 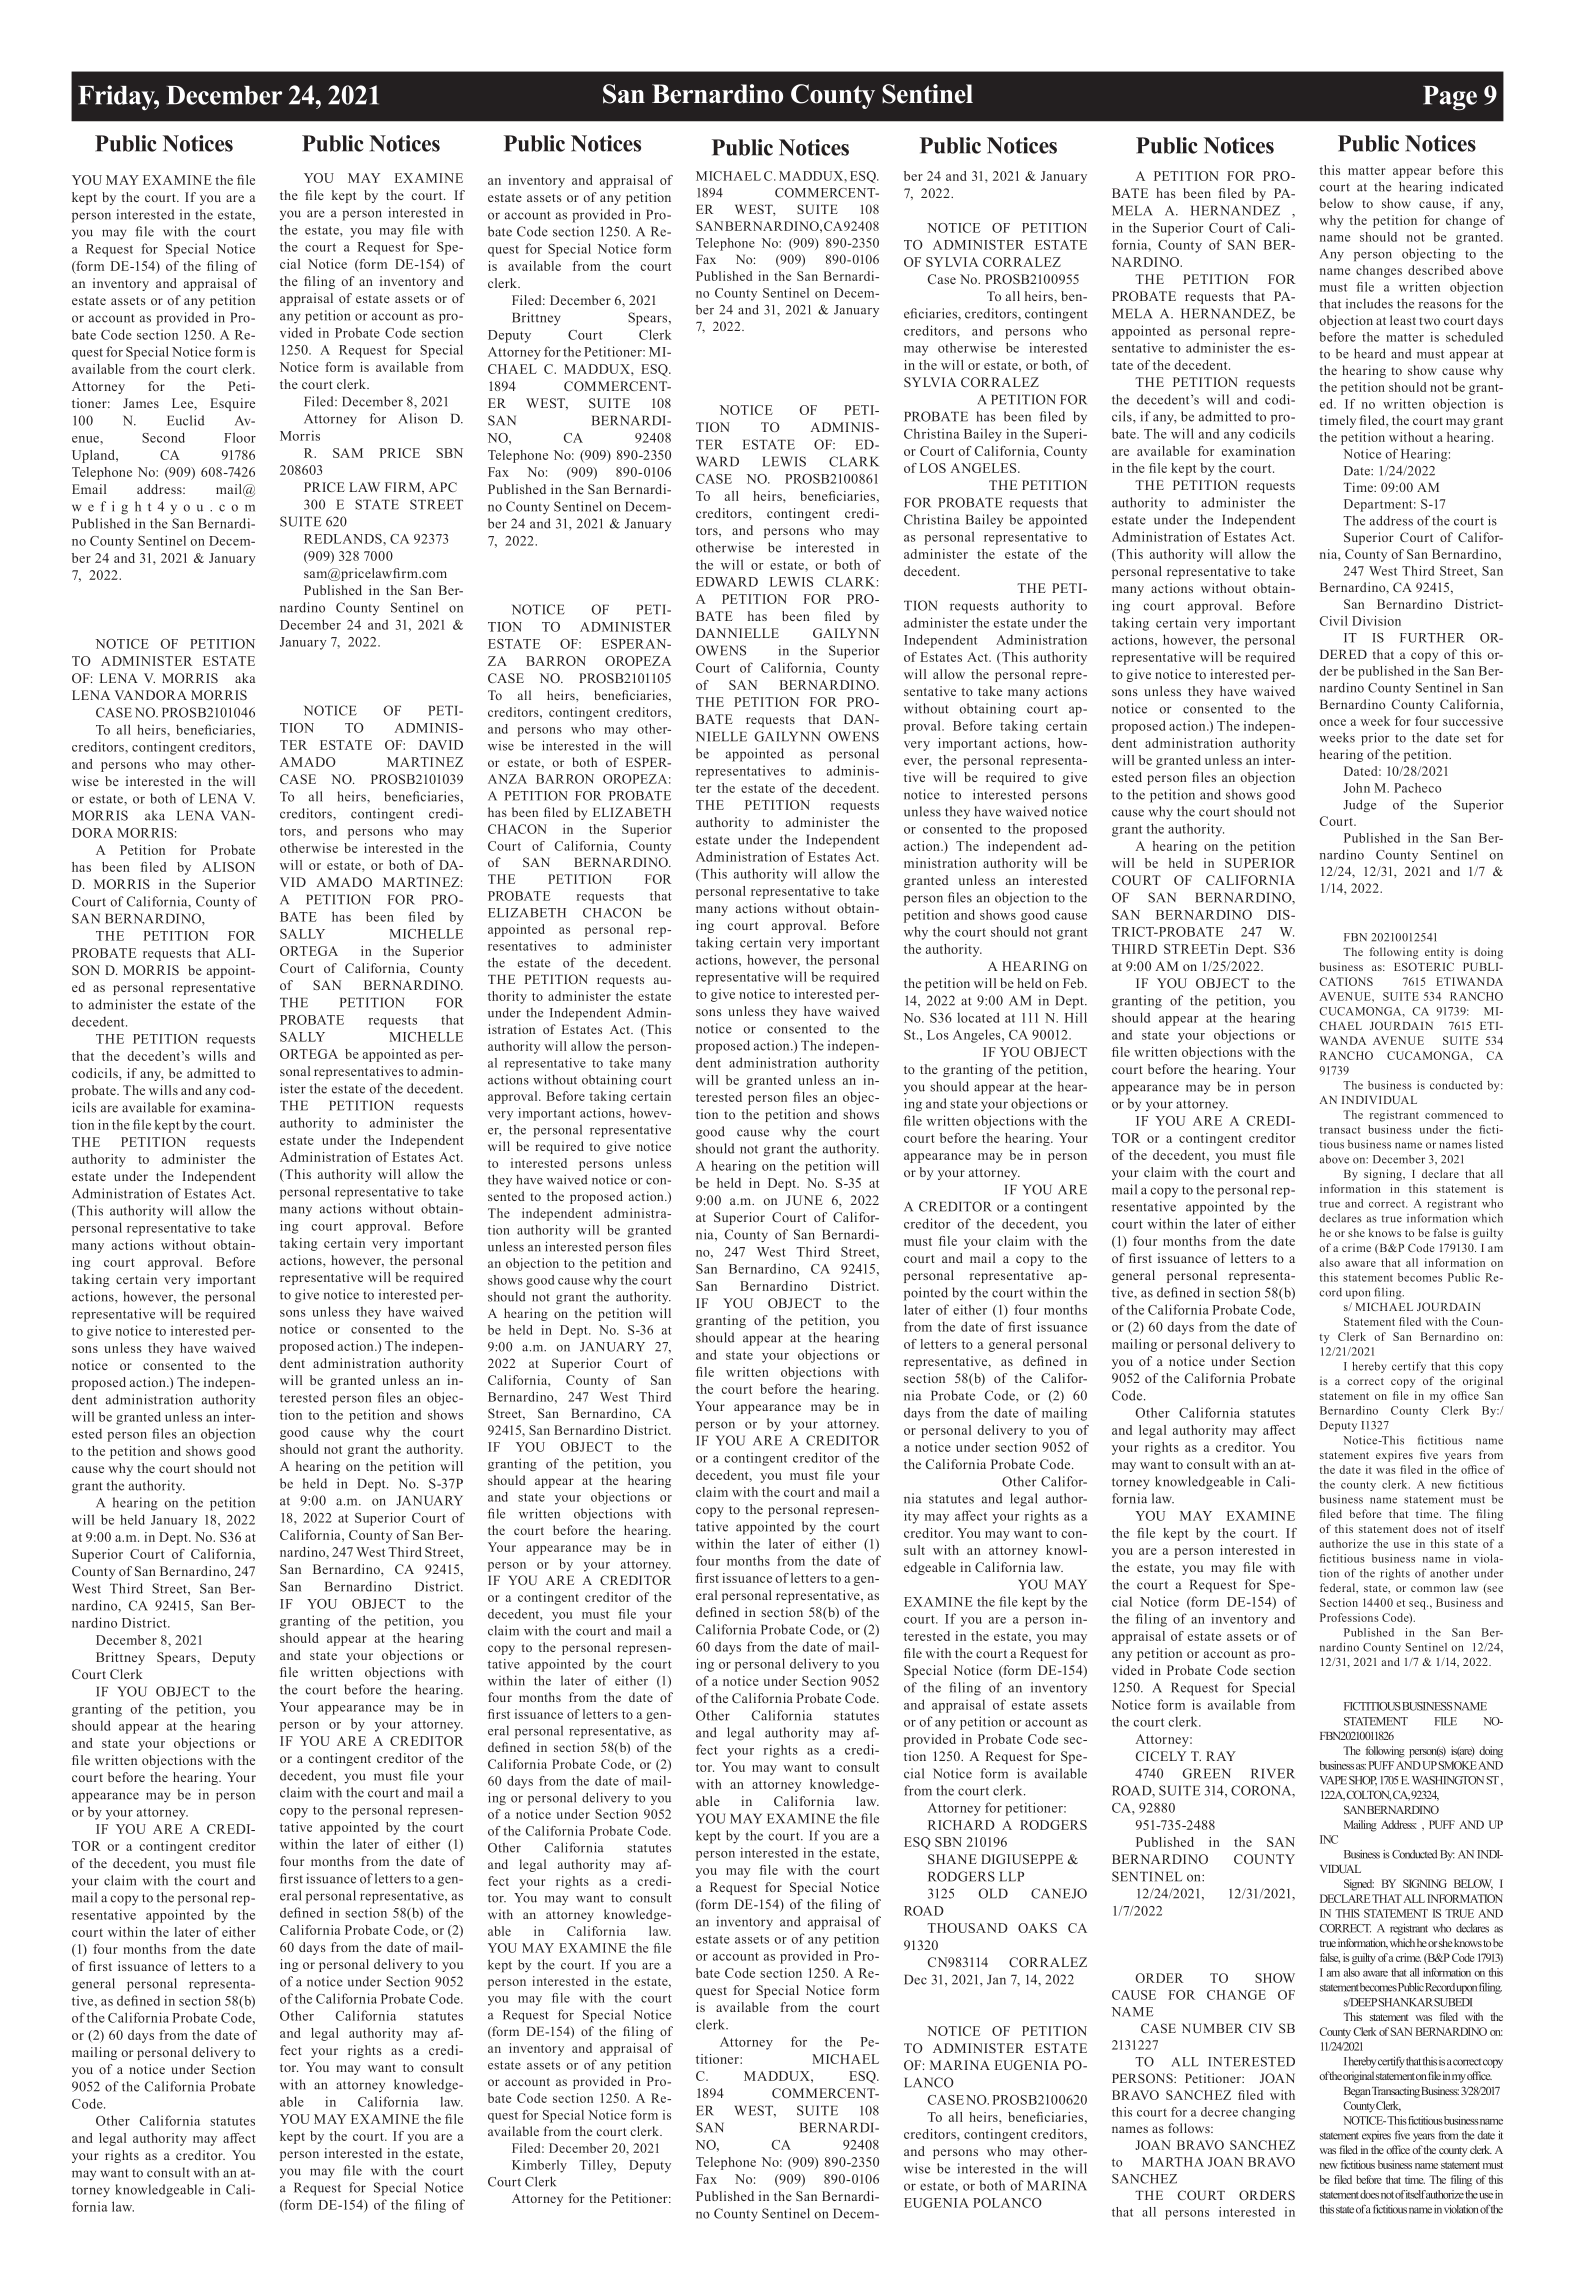 I want to click on Page, so click(x=1450, y=98).
